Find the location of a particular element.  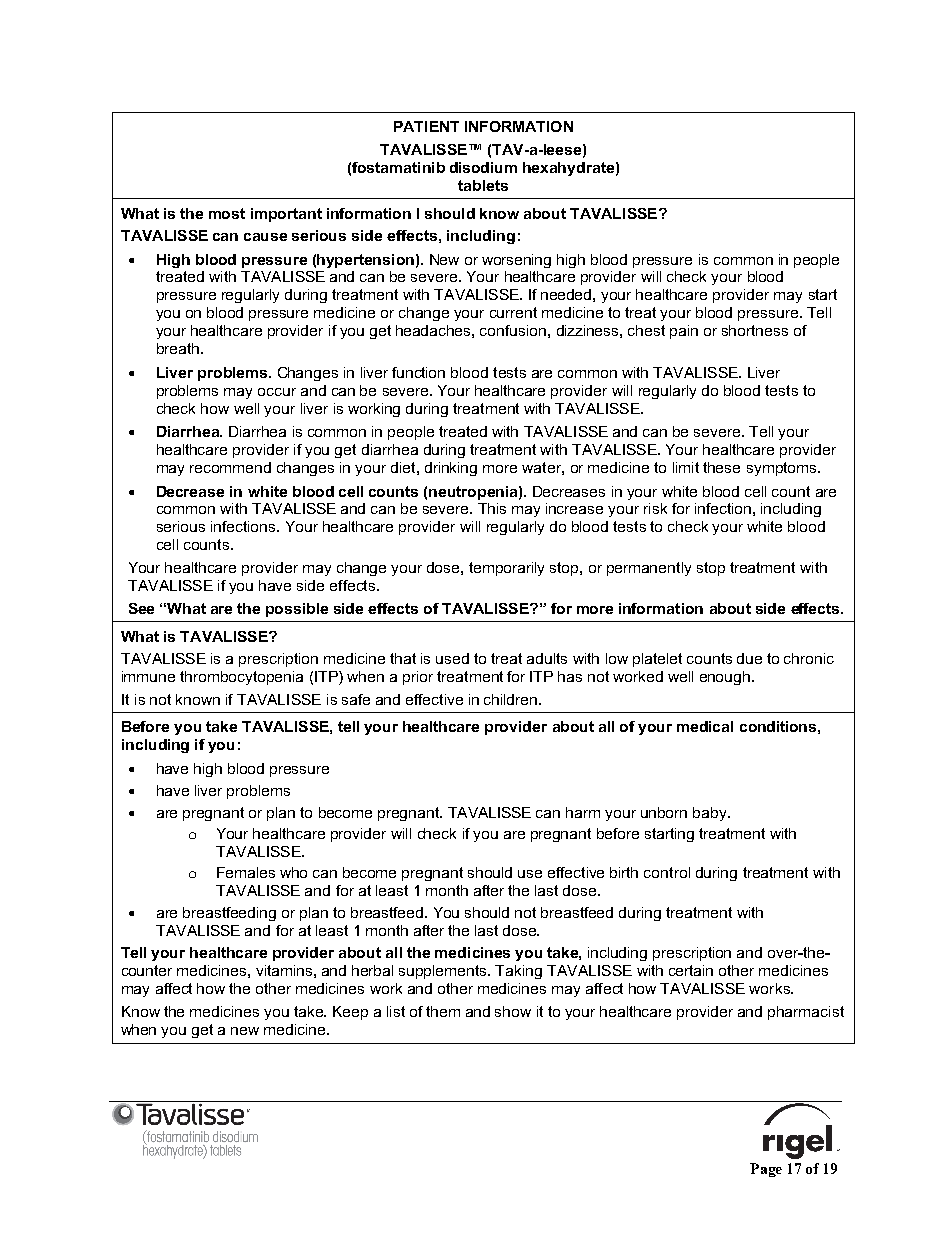

children is located at coordinates (512, 699).
